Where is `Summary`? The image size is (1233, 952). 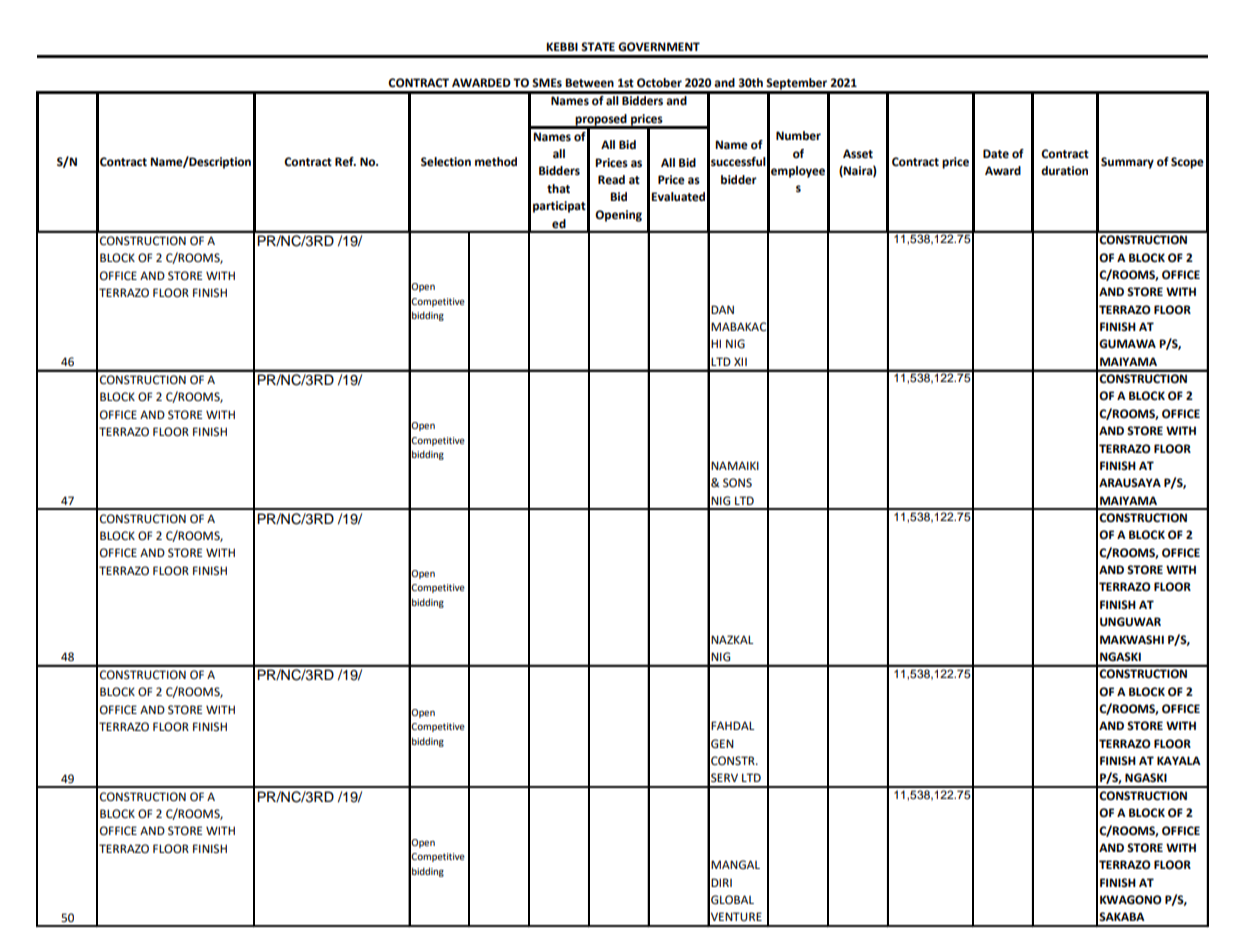
Summary is located at coordinates (1127, 163).
